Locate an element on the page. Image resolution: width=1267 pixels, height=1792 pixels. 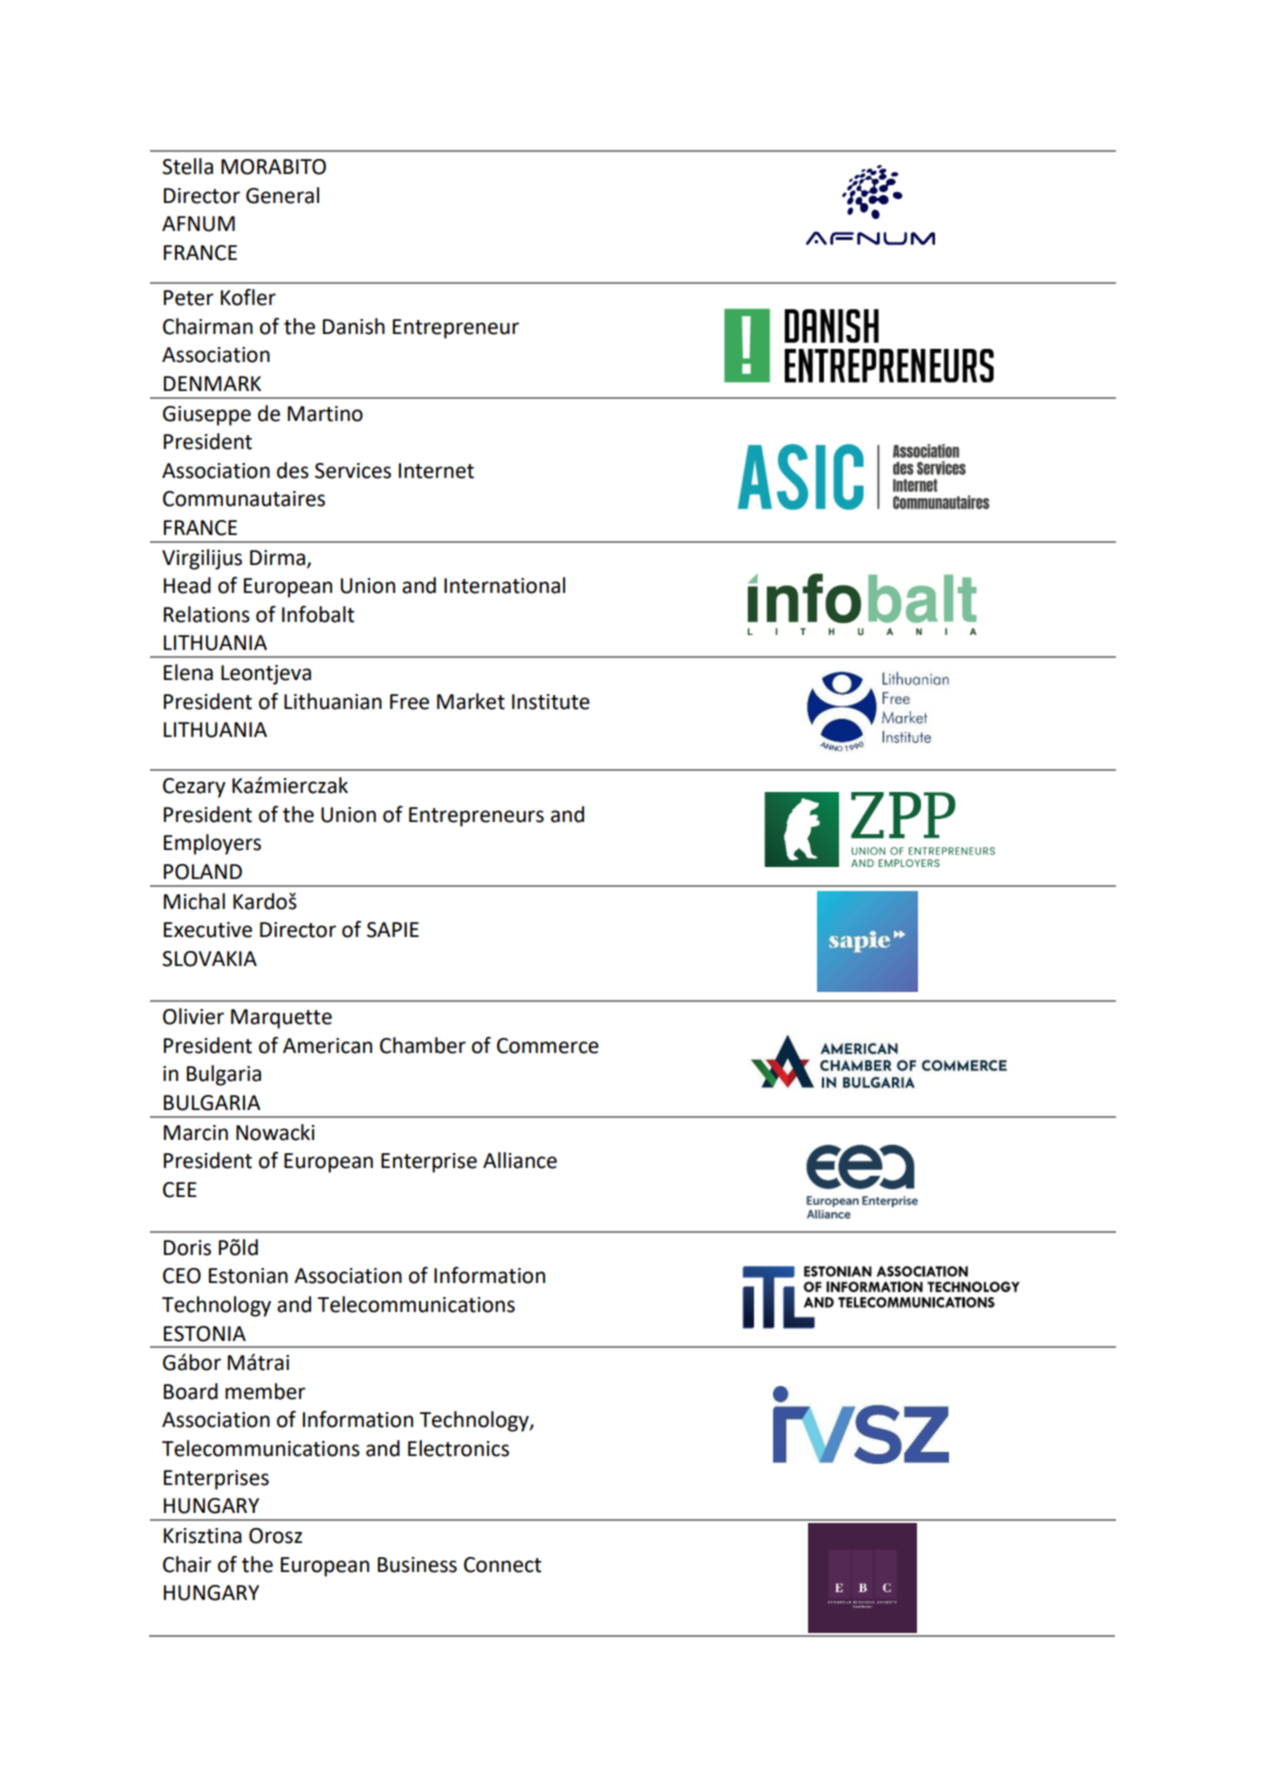
Alliance is located at coordinates (520, 1160).
